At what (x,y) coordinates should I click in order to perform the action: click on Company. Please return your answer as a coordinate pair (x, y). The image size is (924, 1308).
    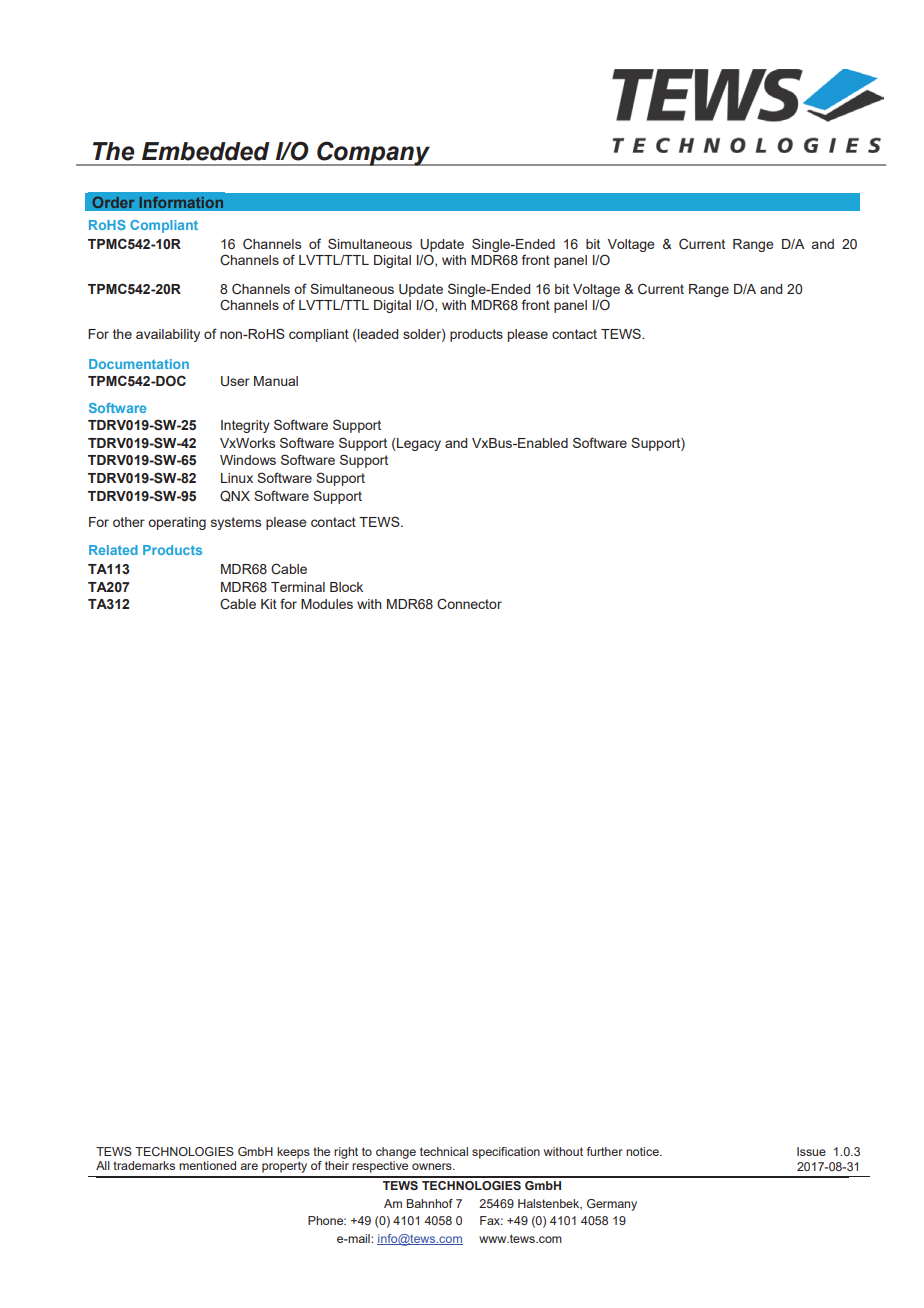
    Looking at the image, I should click on (373, 153).
